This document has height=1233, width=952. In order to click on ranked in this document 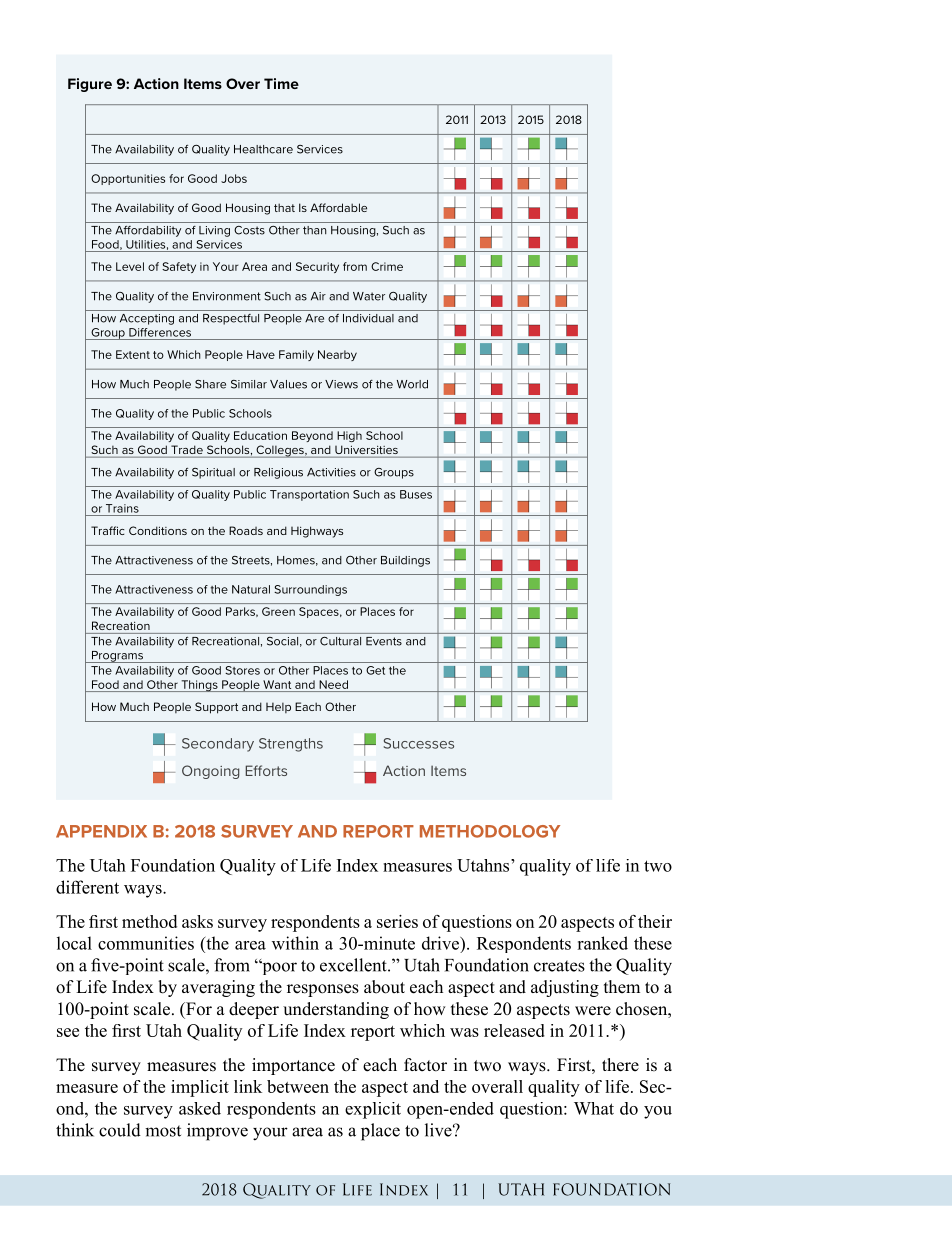, I will do `click(602, 943)`.
